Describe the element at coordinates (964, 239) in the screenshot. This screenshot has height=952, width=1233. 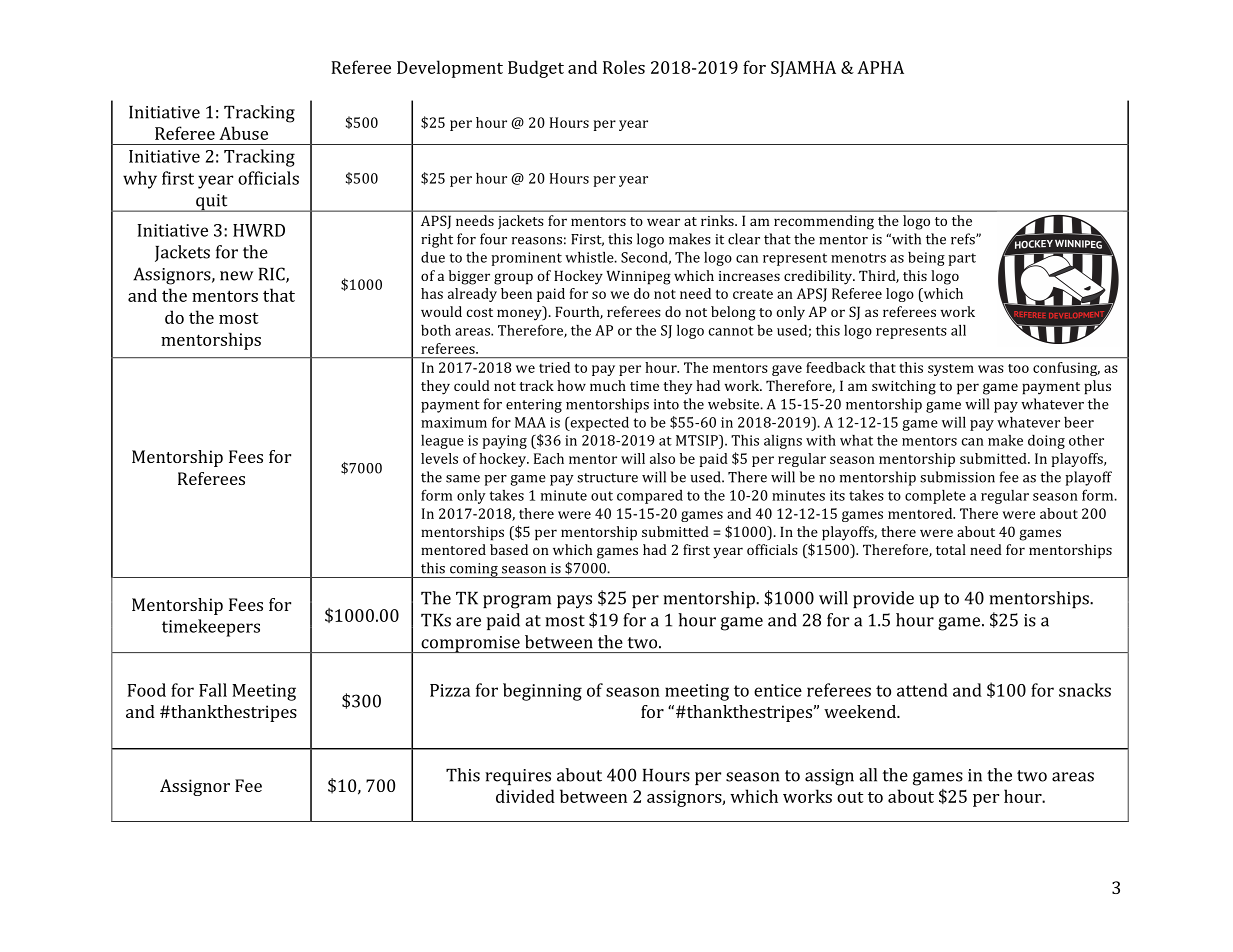
I see `refs` at that location.
